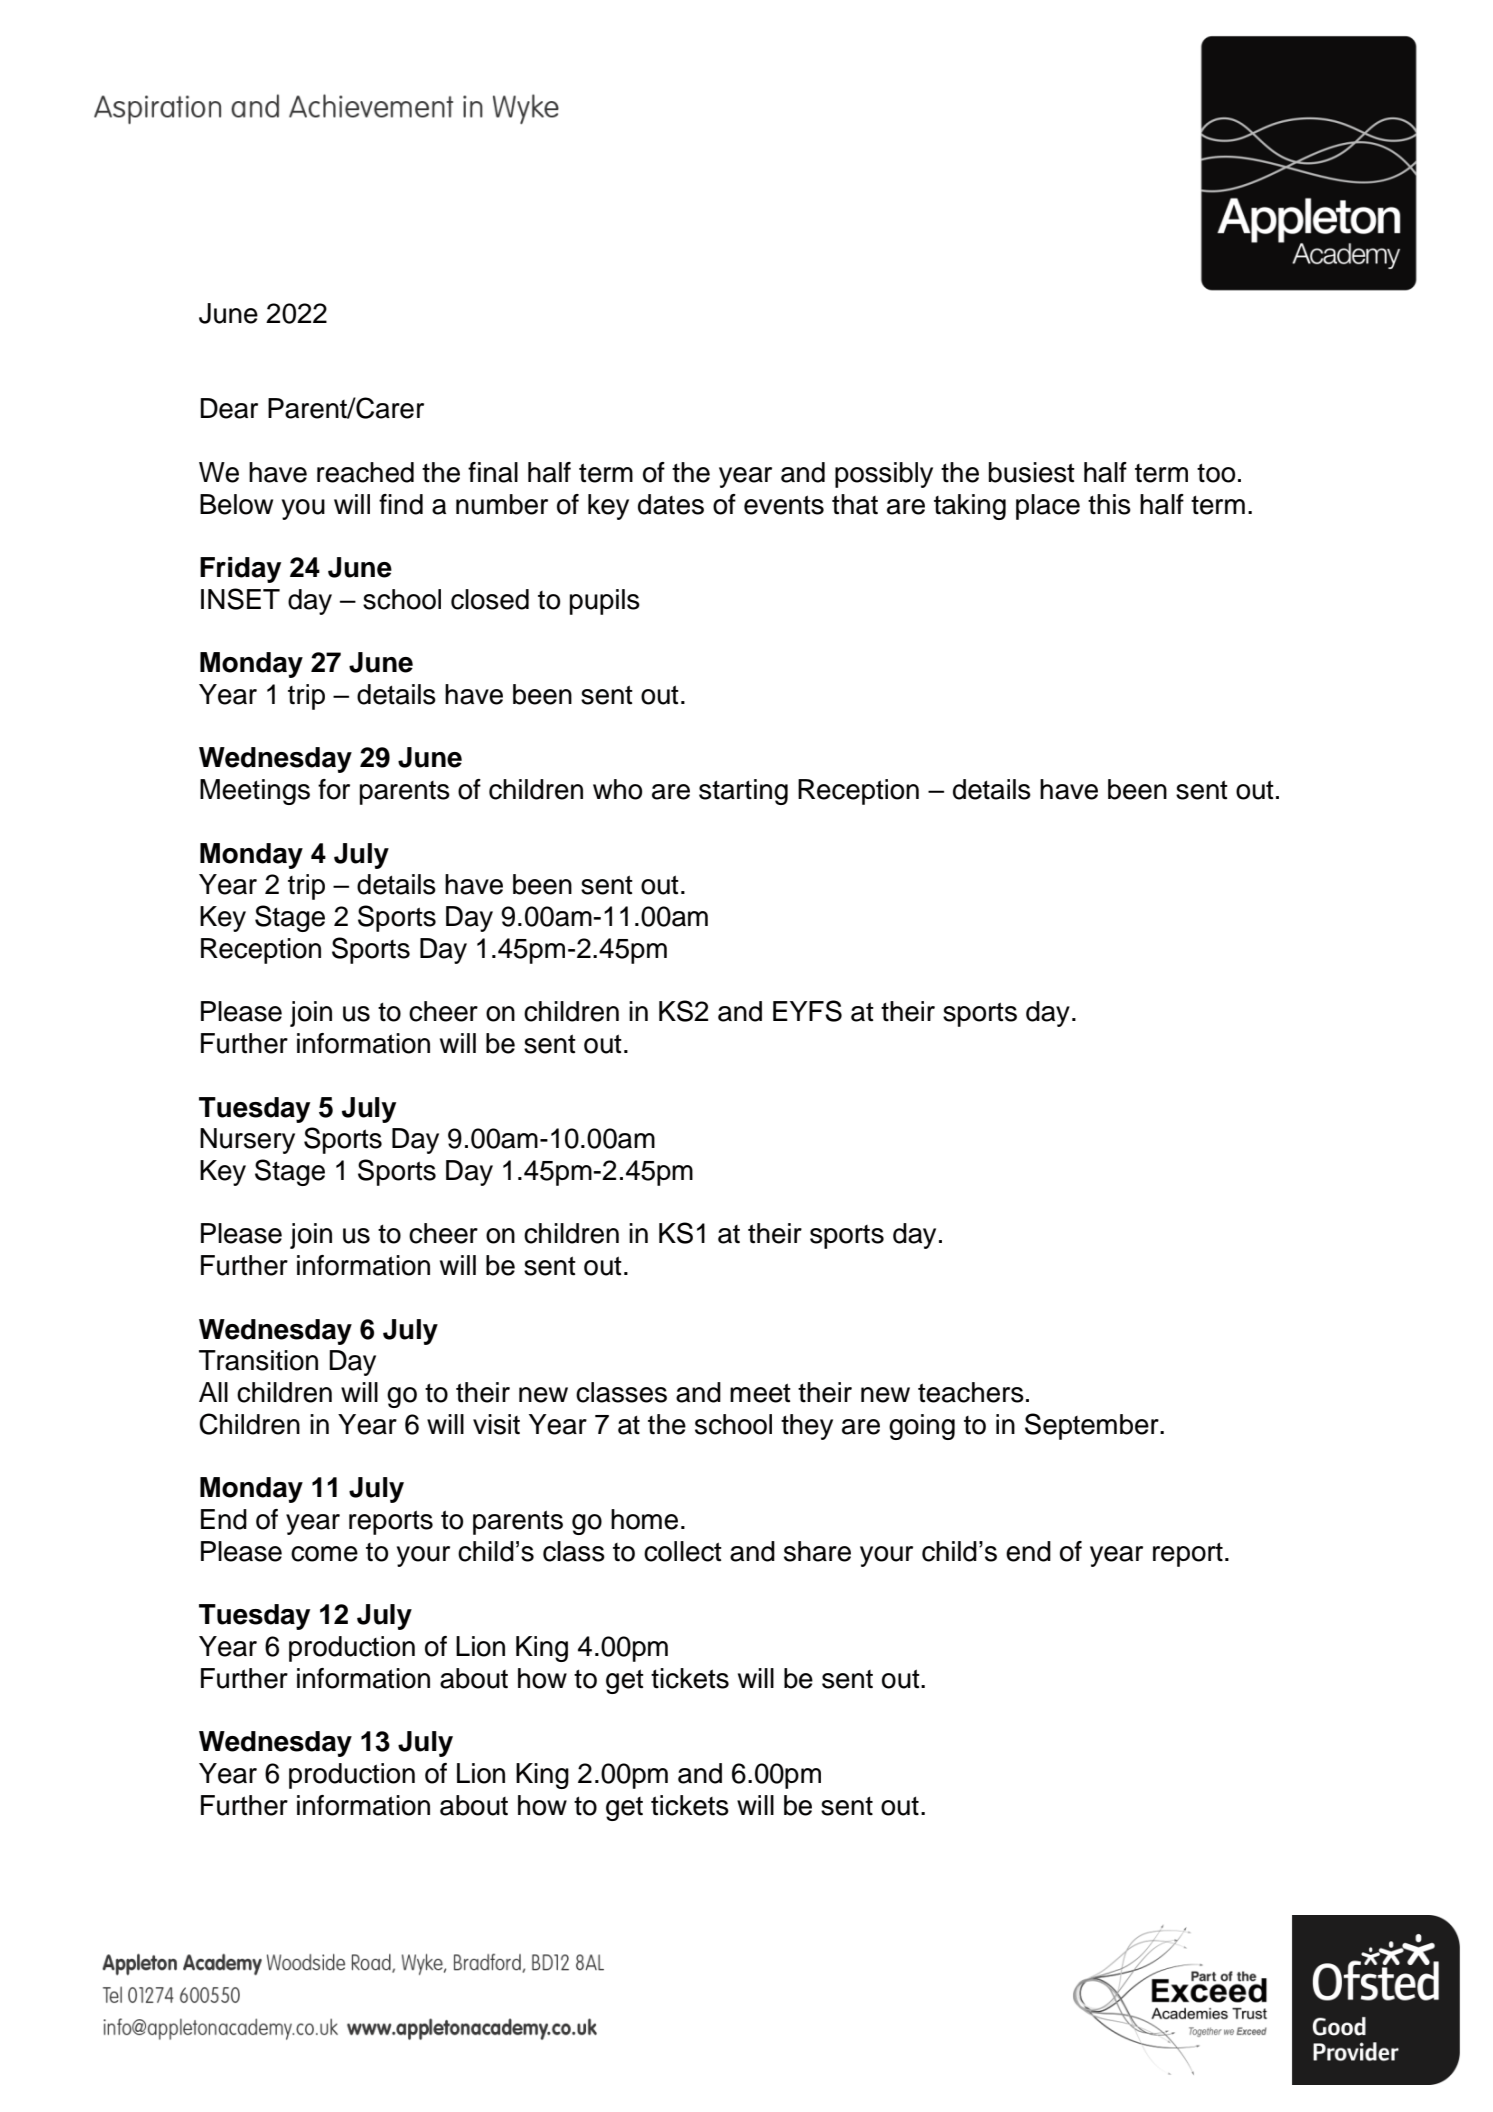  What do you see at coordinates (743, 792) in the image?
I see `starting` at bounding box center [743, 792].
